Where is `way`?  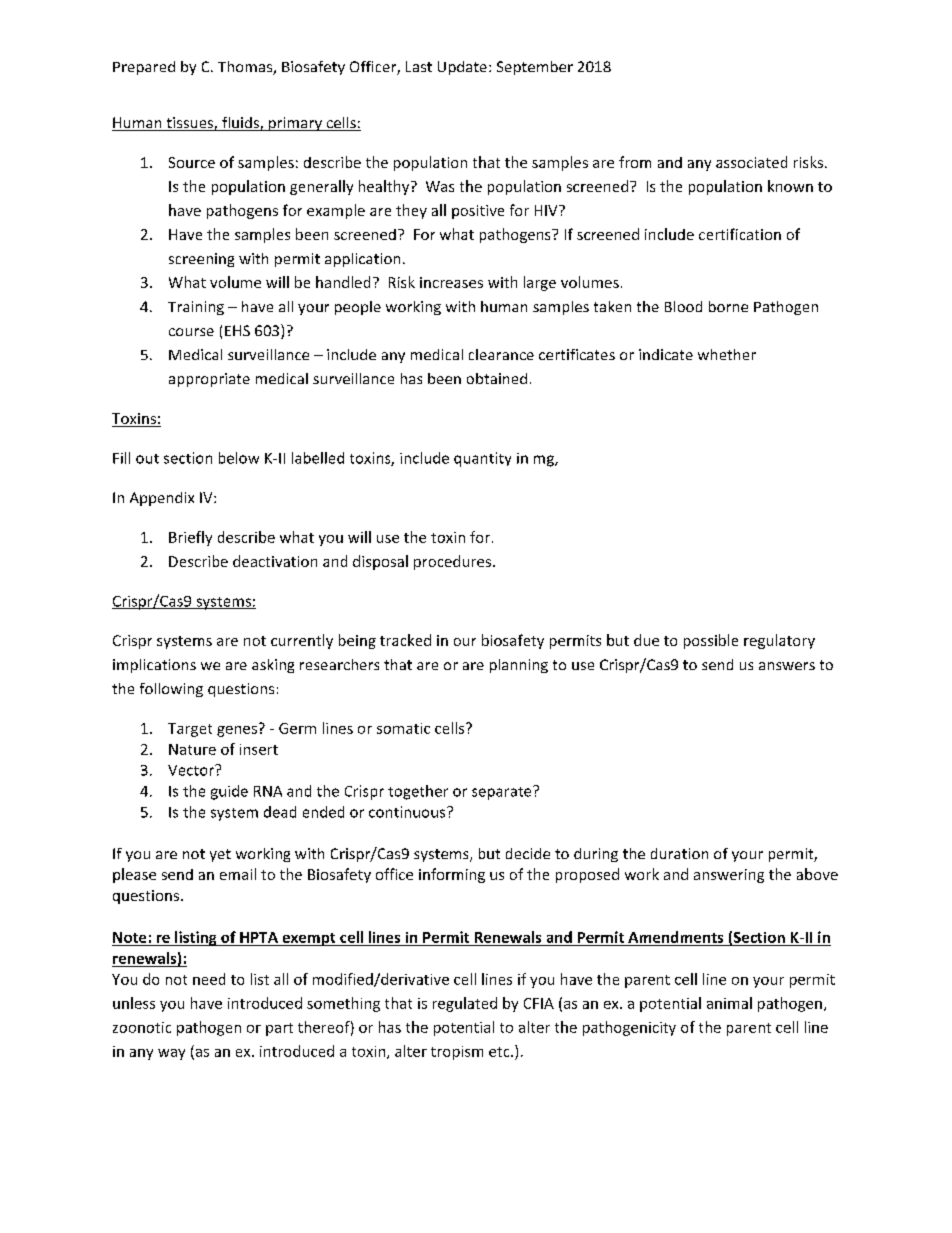
way is located at coordinates (171, 1054).
